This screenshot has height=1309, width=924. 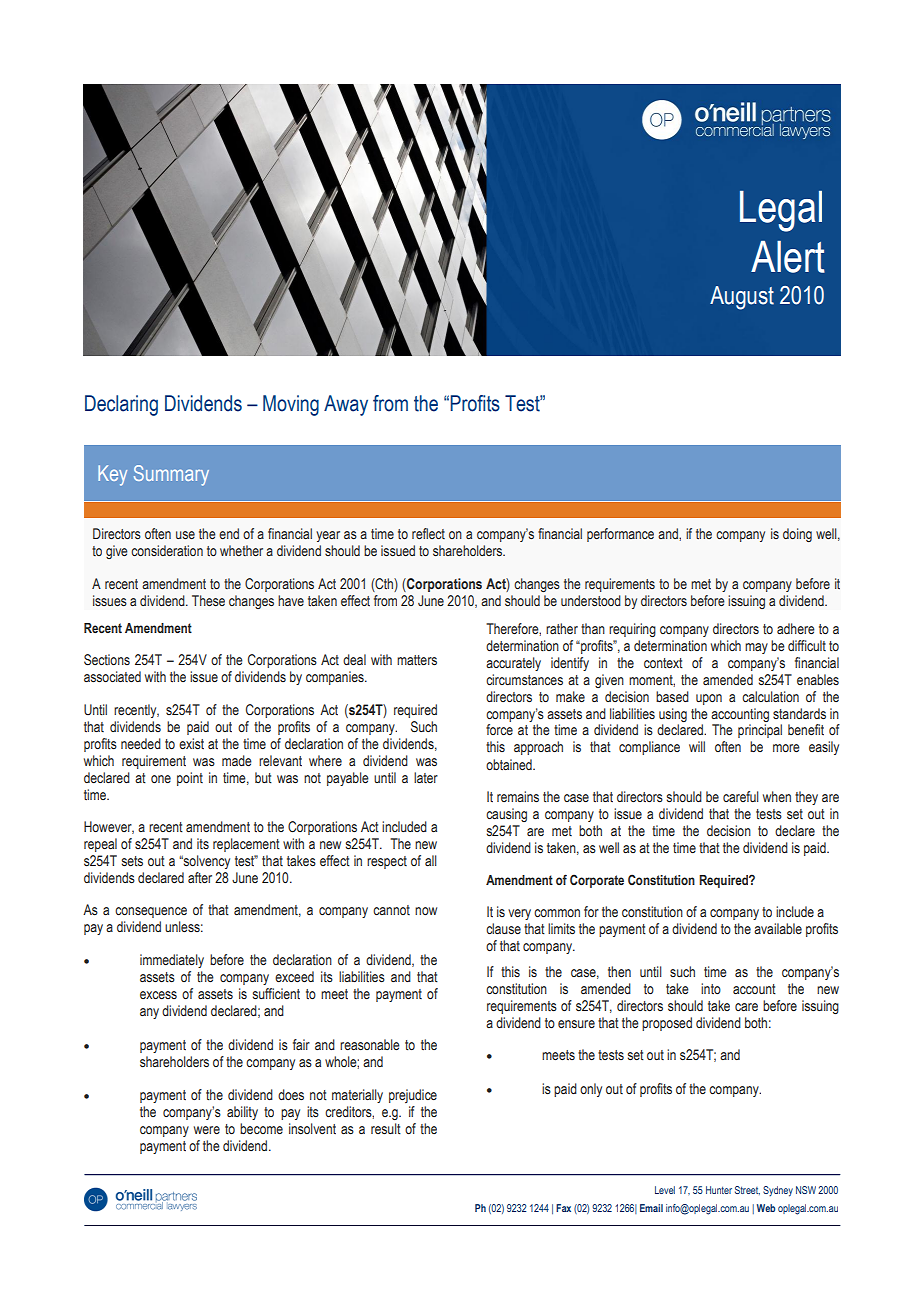 What do you see at coordinates (747, 1190) in the screenshot?
I see `Street` at bounding box center [747, 1190].
